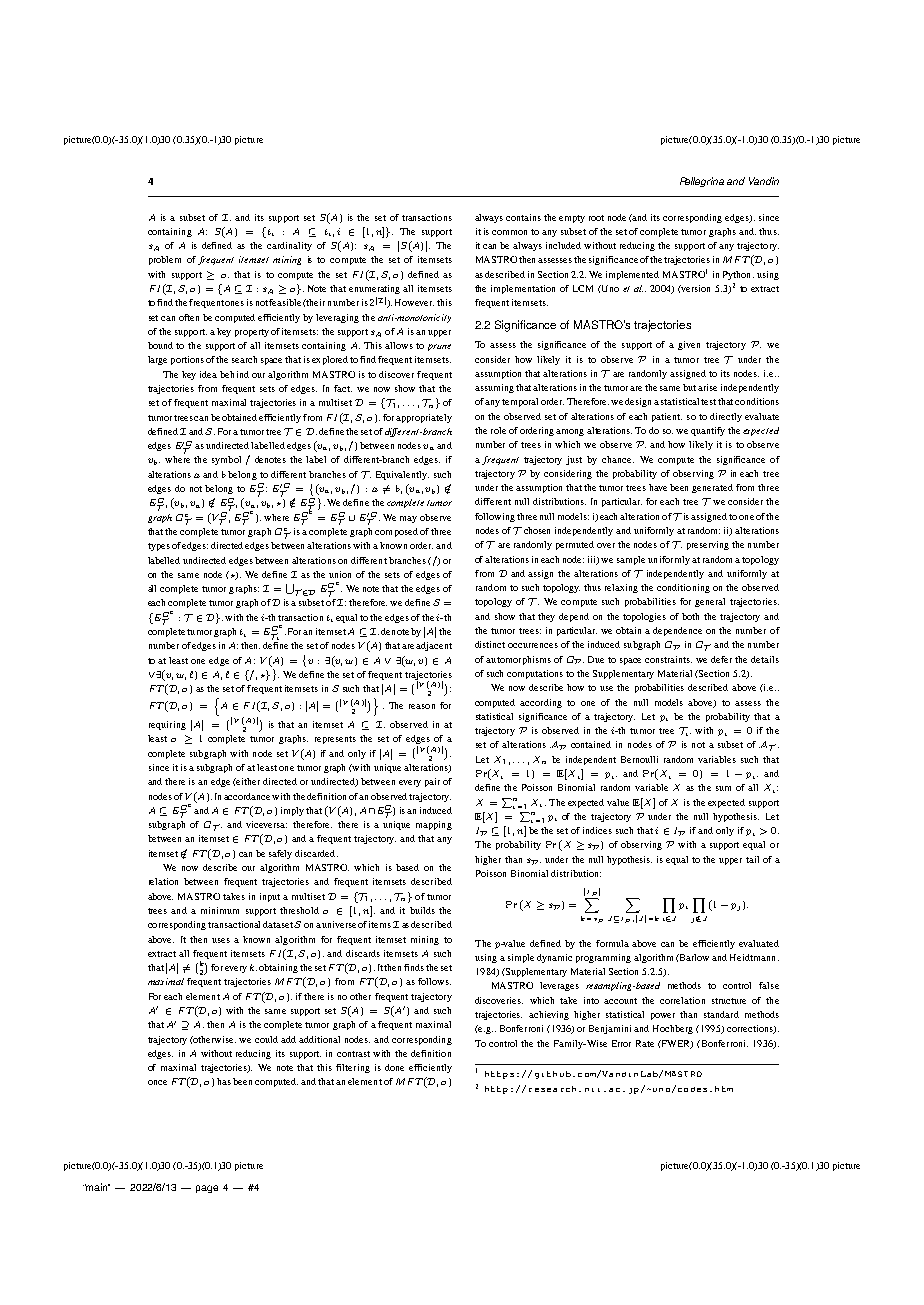  What do you see at coordinates (394, 1067) in the page?
I see `done` at bounding box center [394, 1067].
